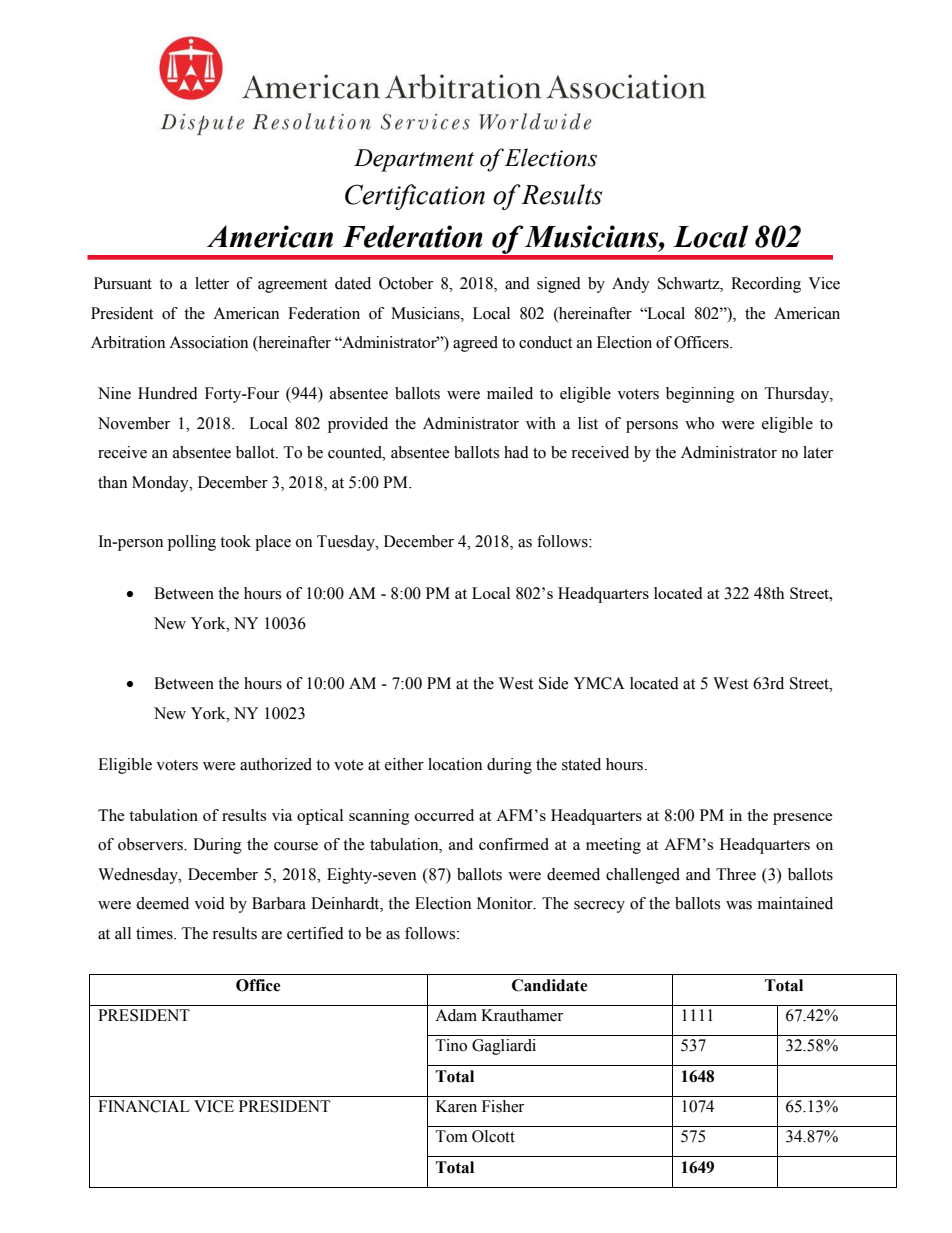 This screenshot has width=952, height=1233. Describe the element at coordinates (516, 452) in the screenshot. I see `had` at that location.
